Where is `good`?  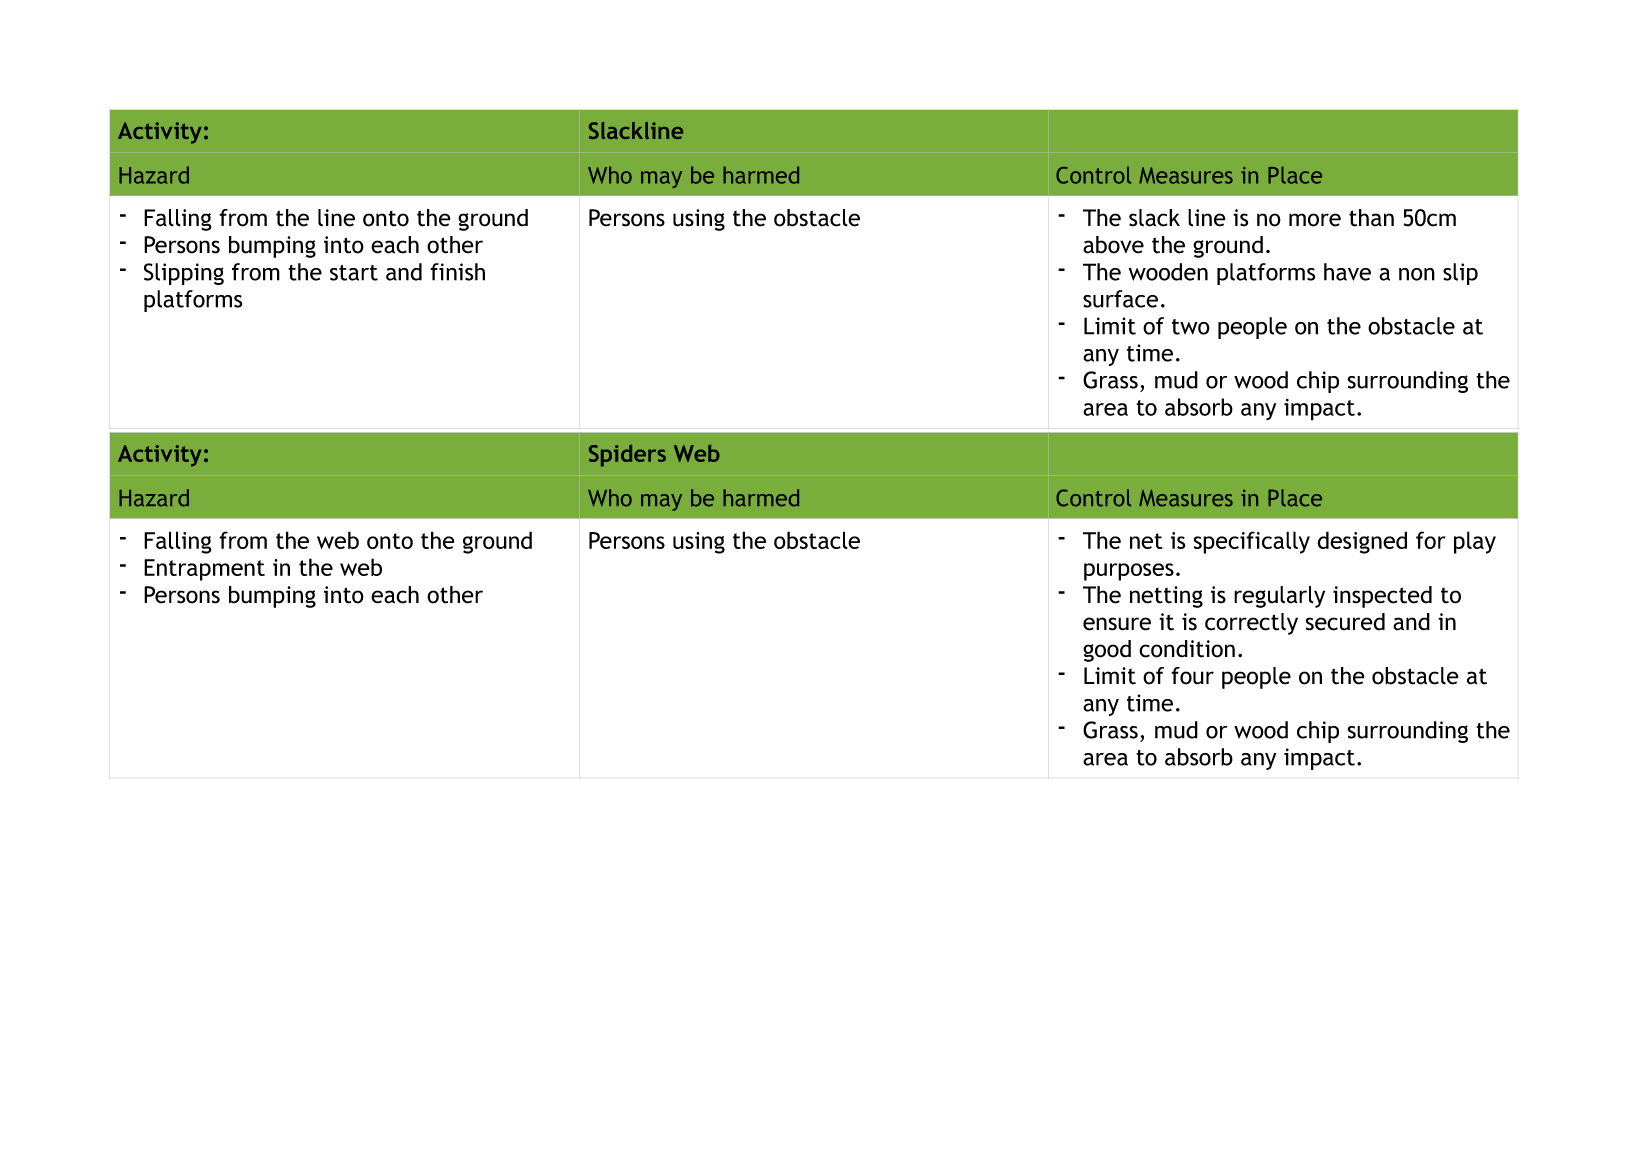 good is located at coordinates (1107, 651).
